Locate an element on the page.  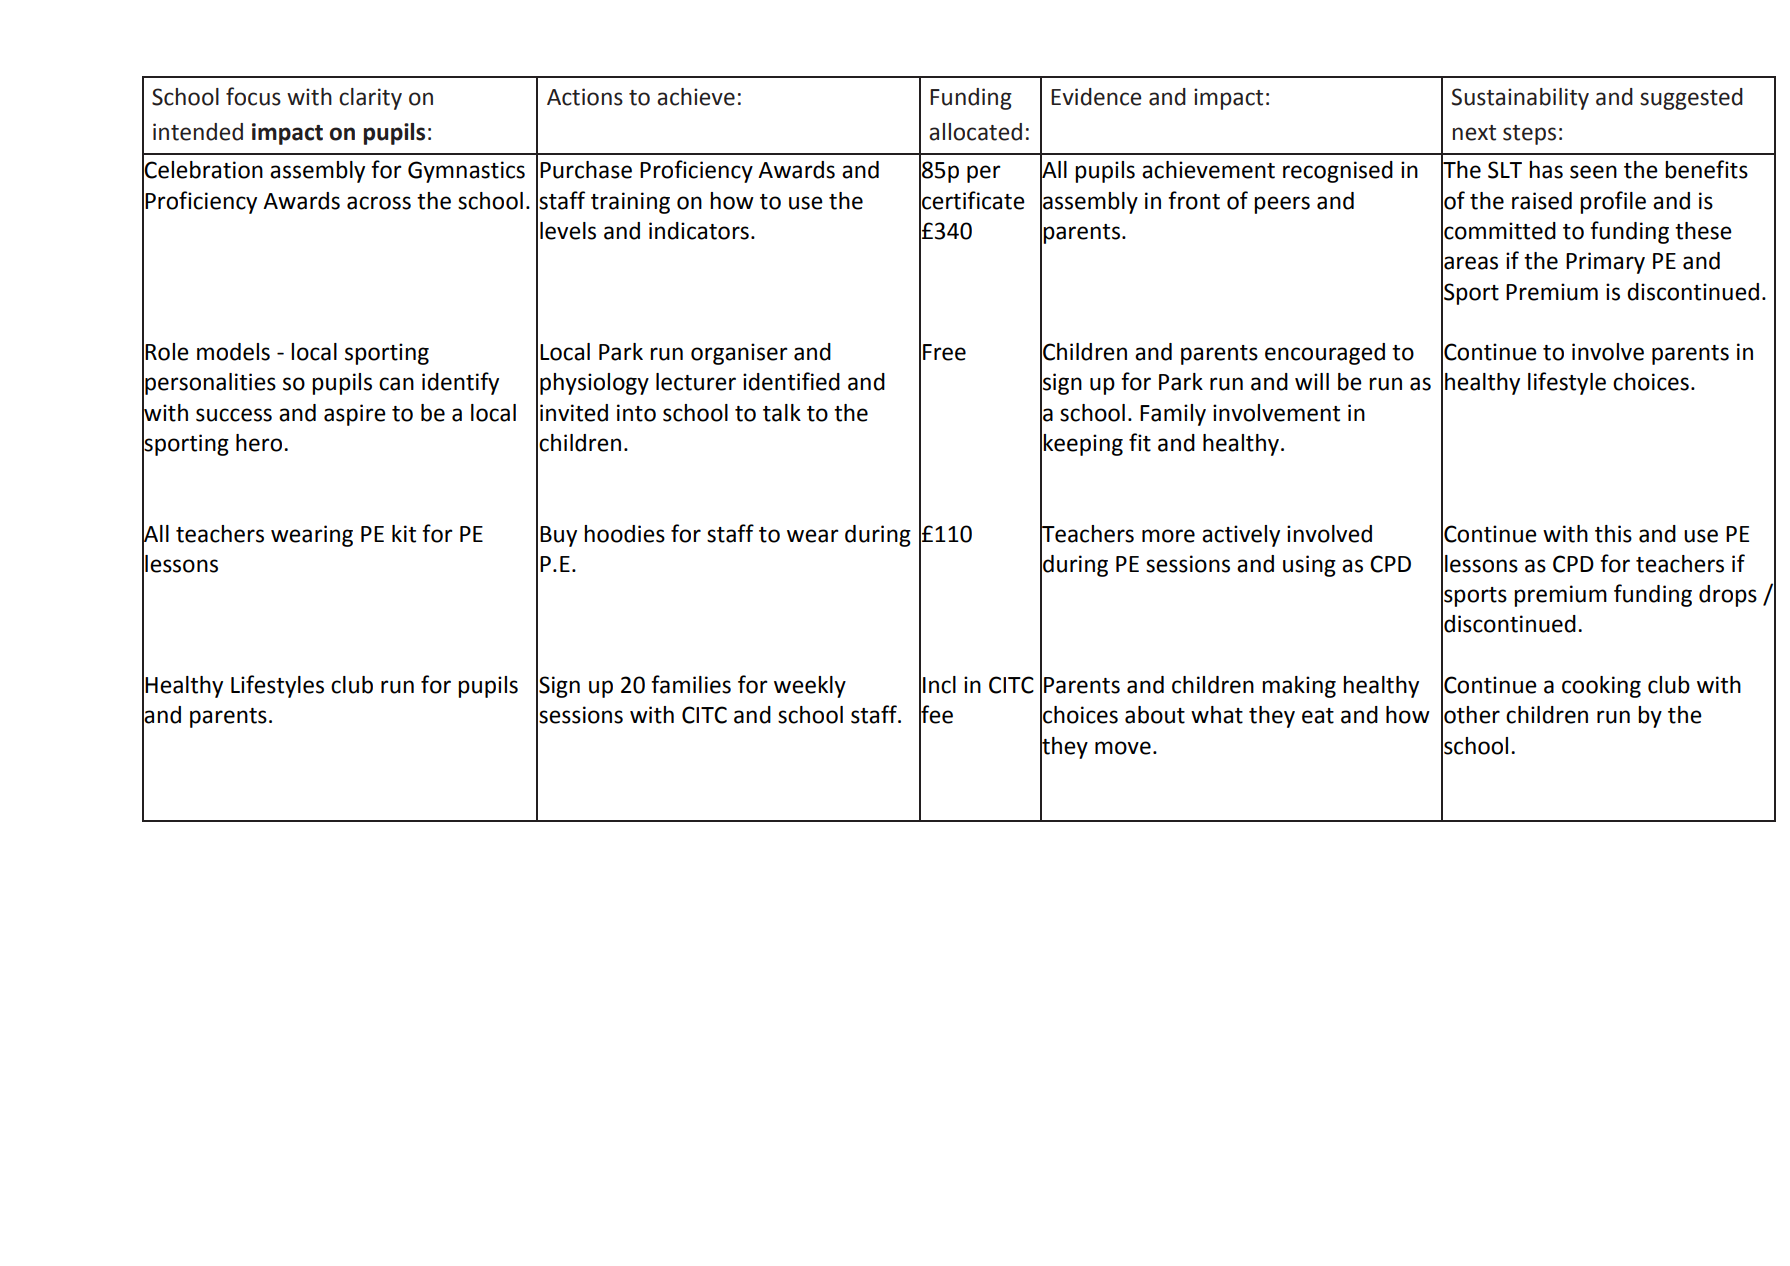
Sustainability is located at coordinates (1520, 99).
